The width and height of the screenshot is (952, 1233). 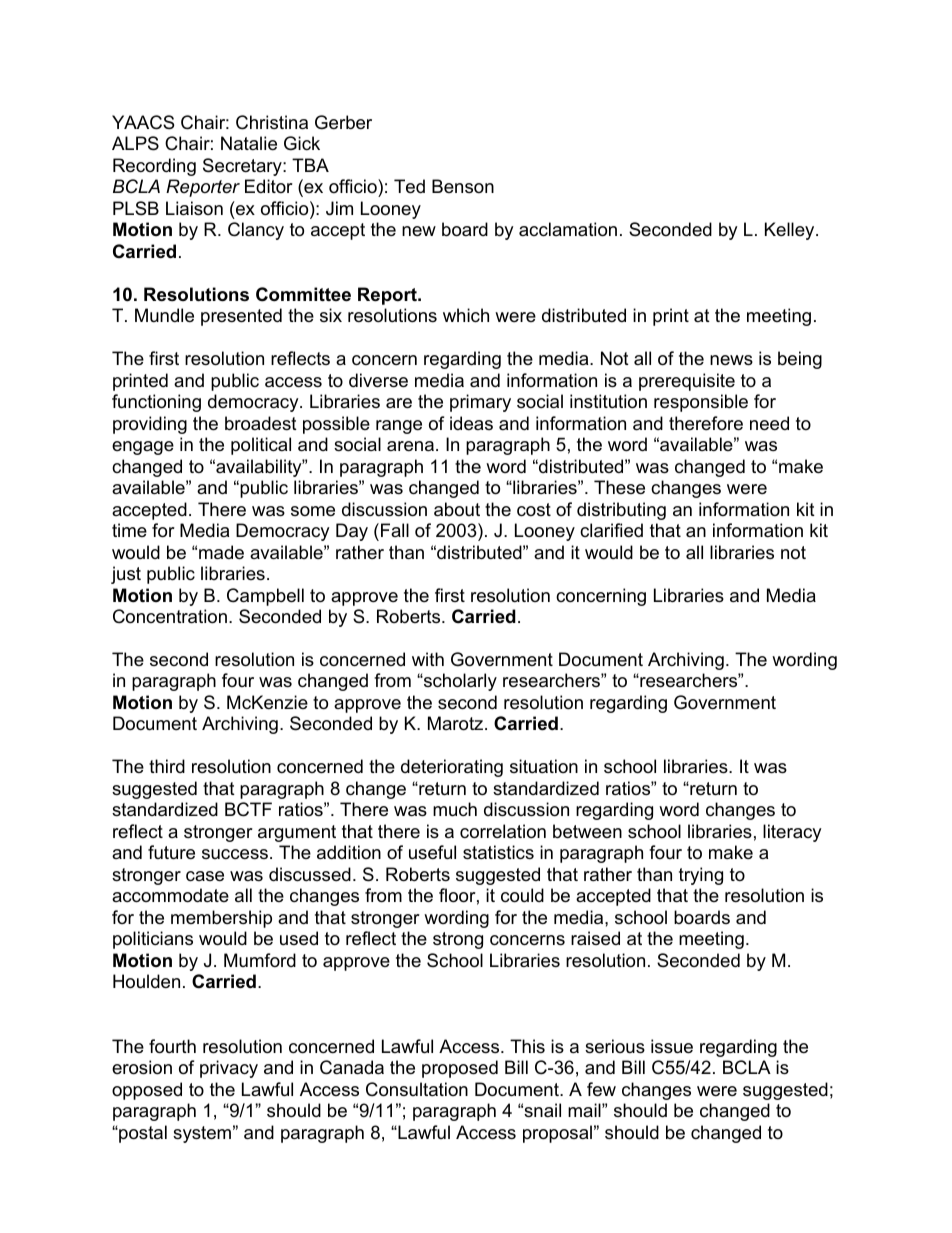 I want to click on proposed, so click(x=460, y=1069).
